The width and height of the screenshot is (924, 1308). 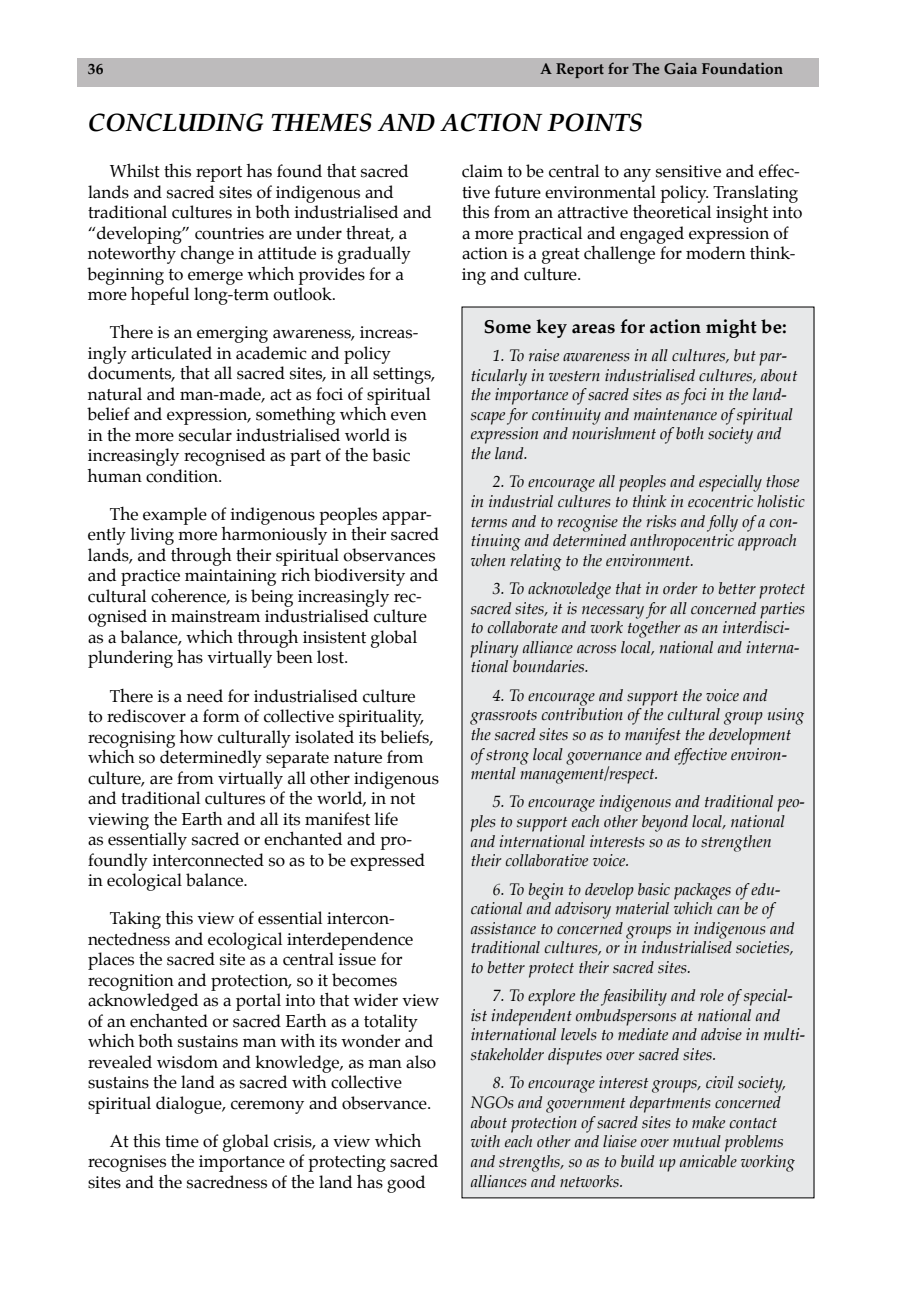 What do you see at coordinates (406, 1184) in the screenshot?
I see `good` at bounding box center [406, 1184].
